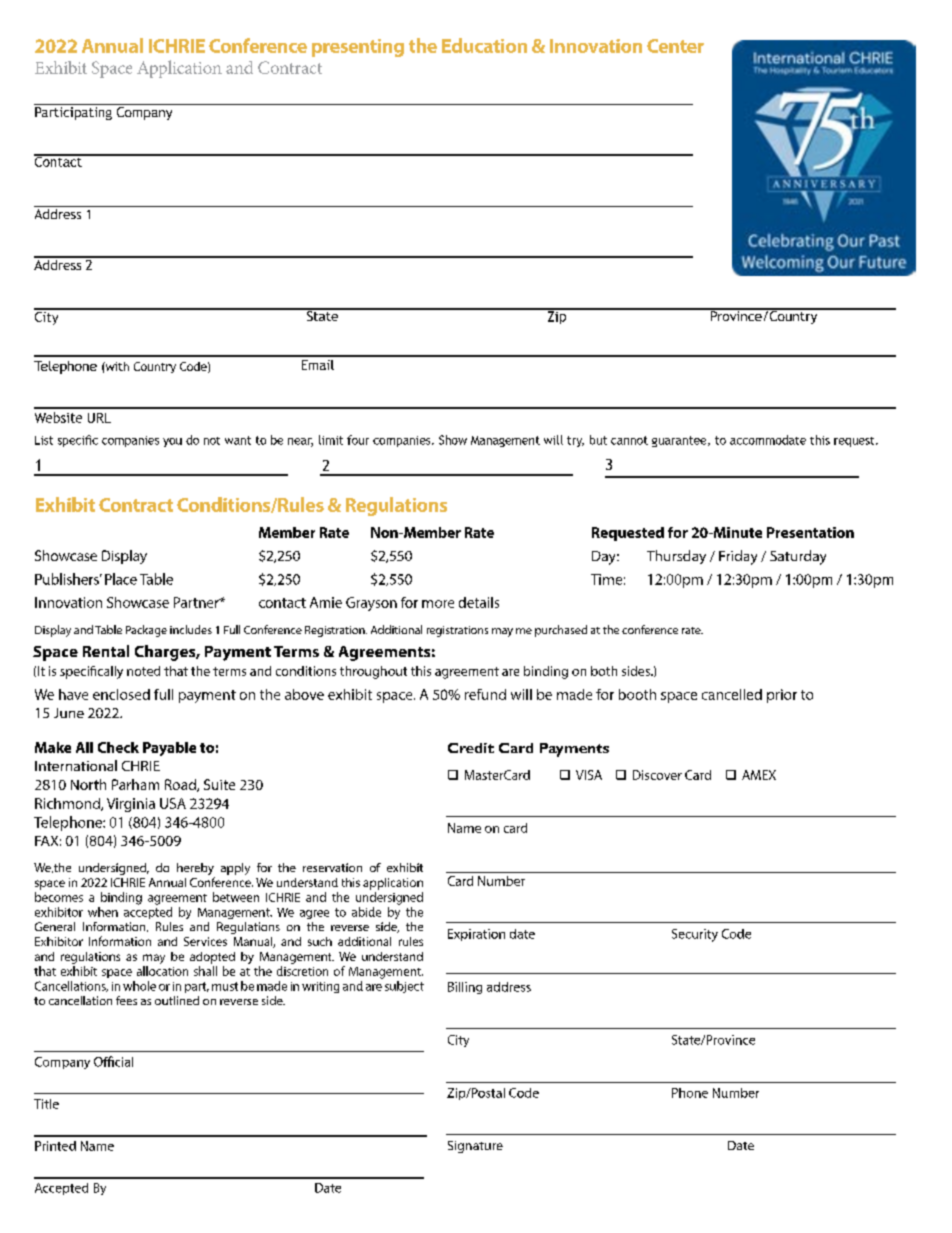  I want to click on Thursday, so click(676, 557).
